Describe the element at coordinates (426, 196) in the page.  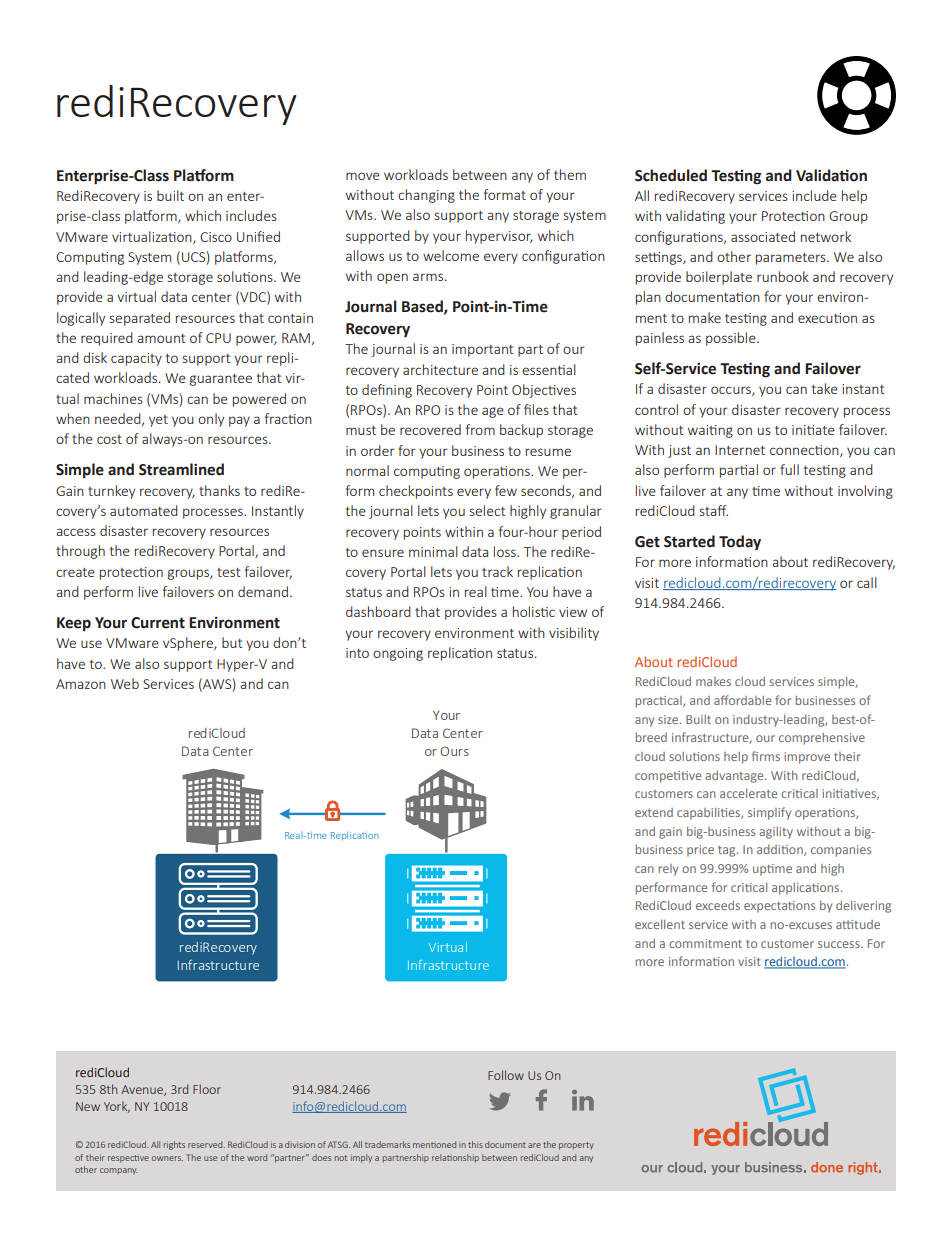
I see `changing` at that location.
